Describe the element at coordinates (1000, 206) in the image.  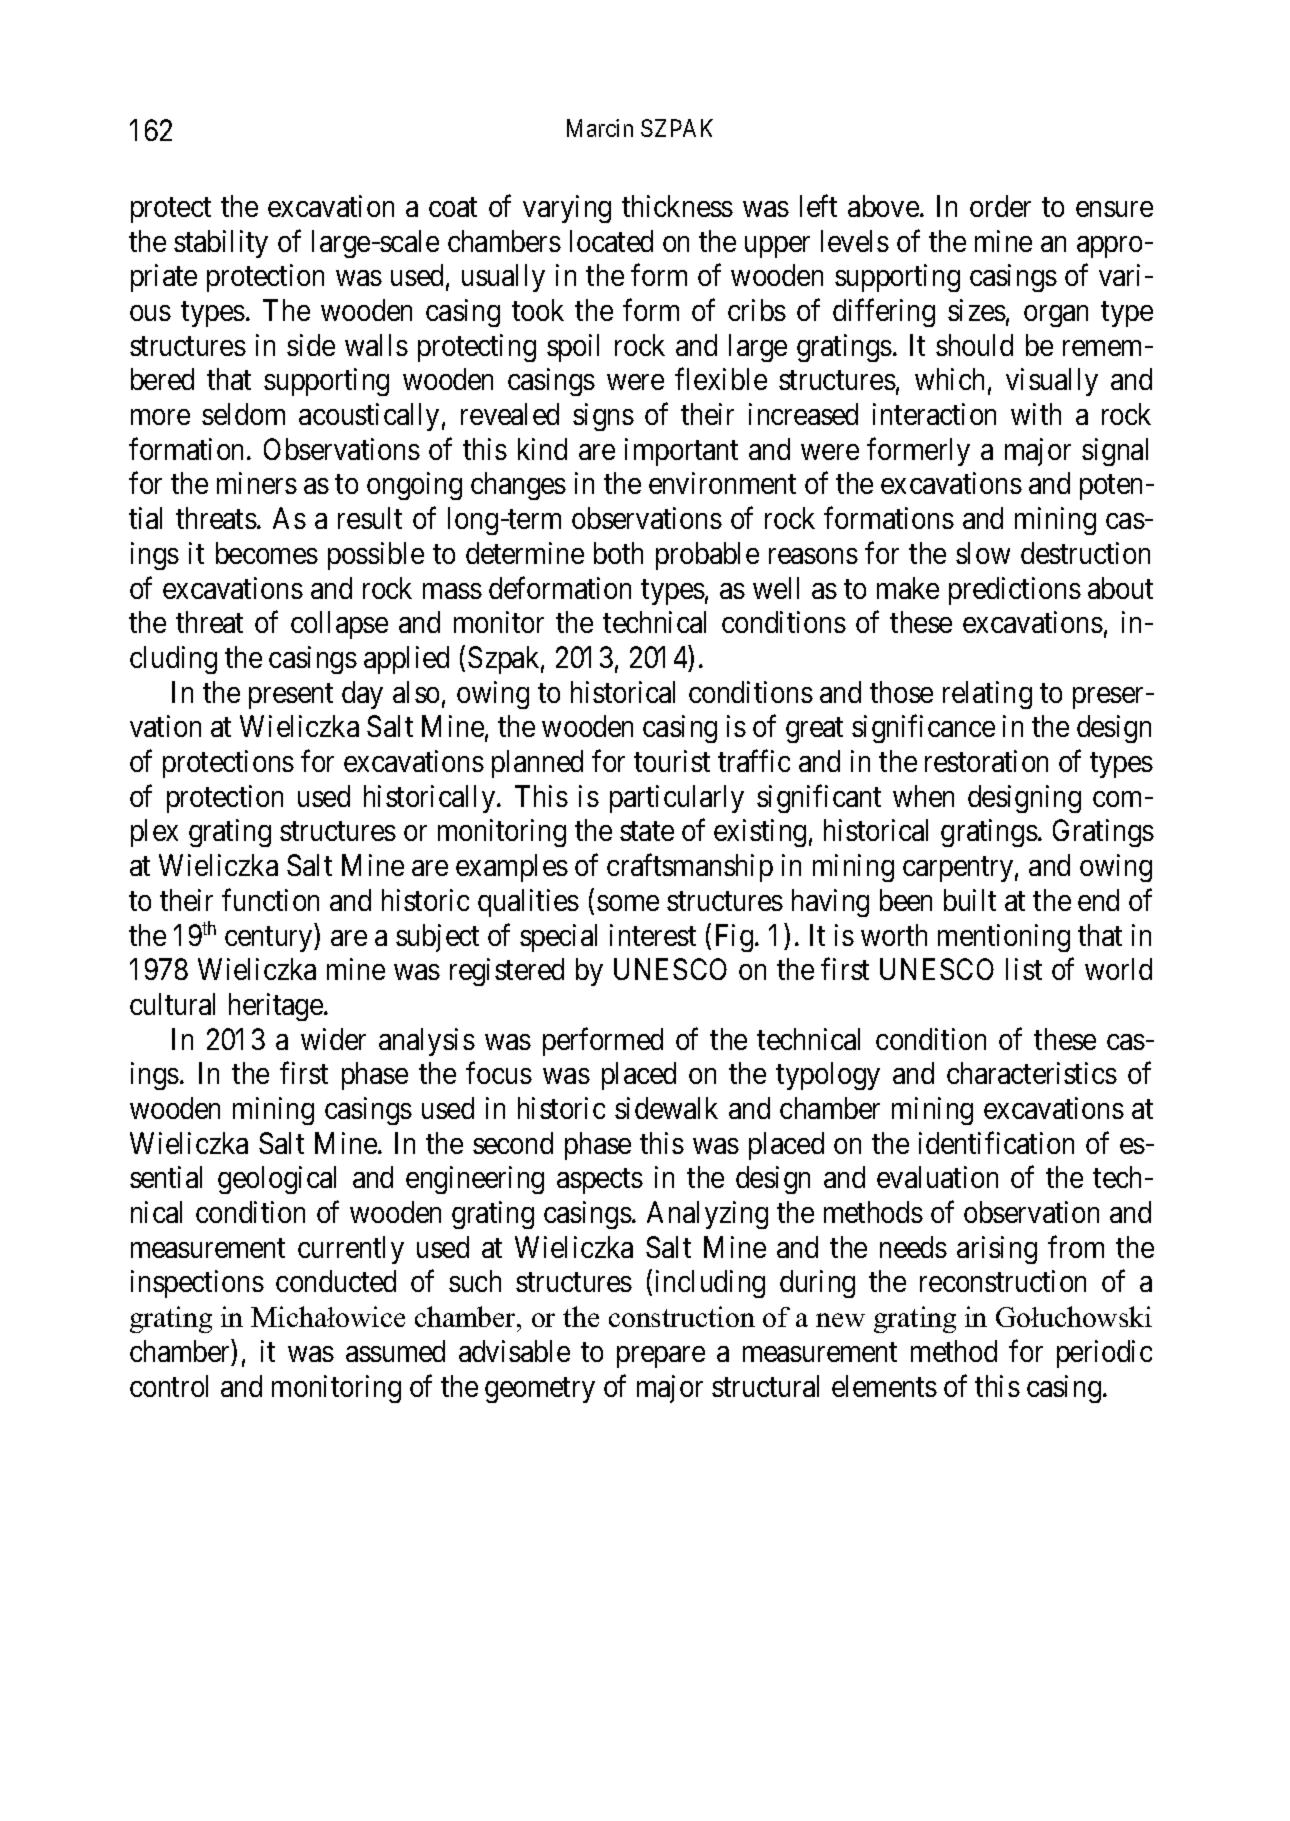
I see `order` at that location.
